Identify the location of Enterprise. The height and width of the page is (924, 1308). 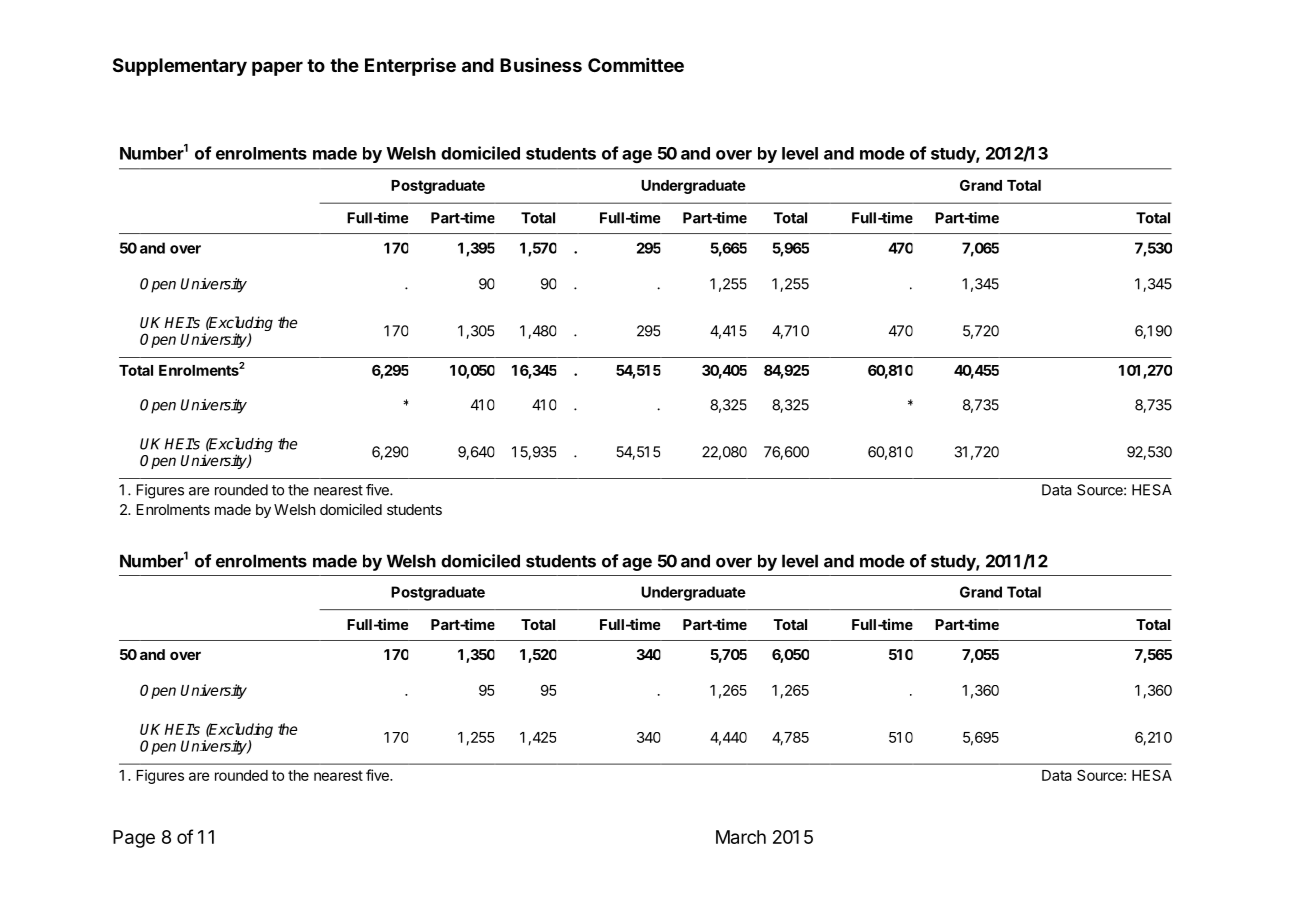
(410, 66).
